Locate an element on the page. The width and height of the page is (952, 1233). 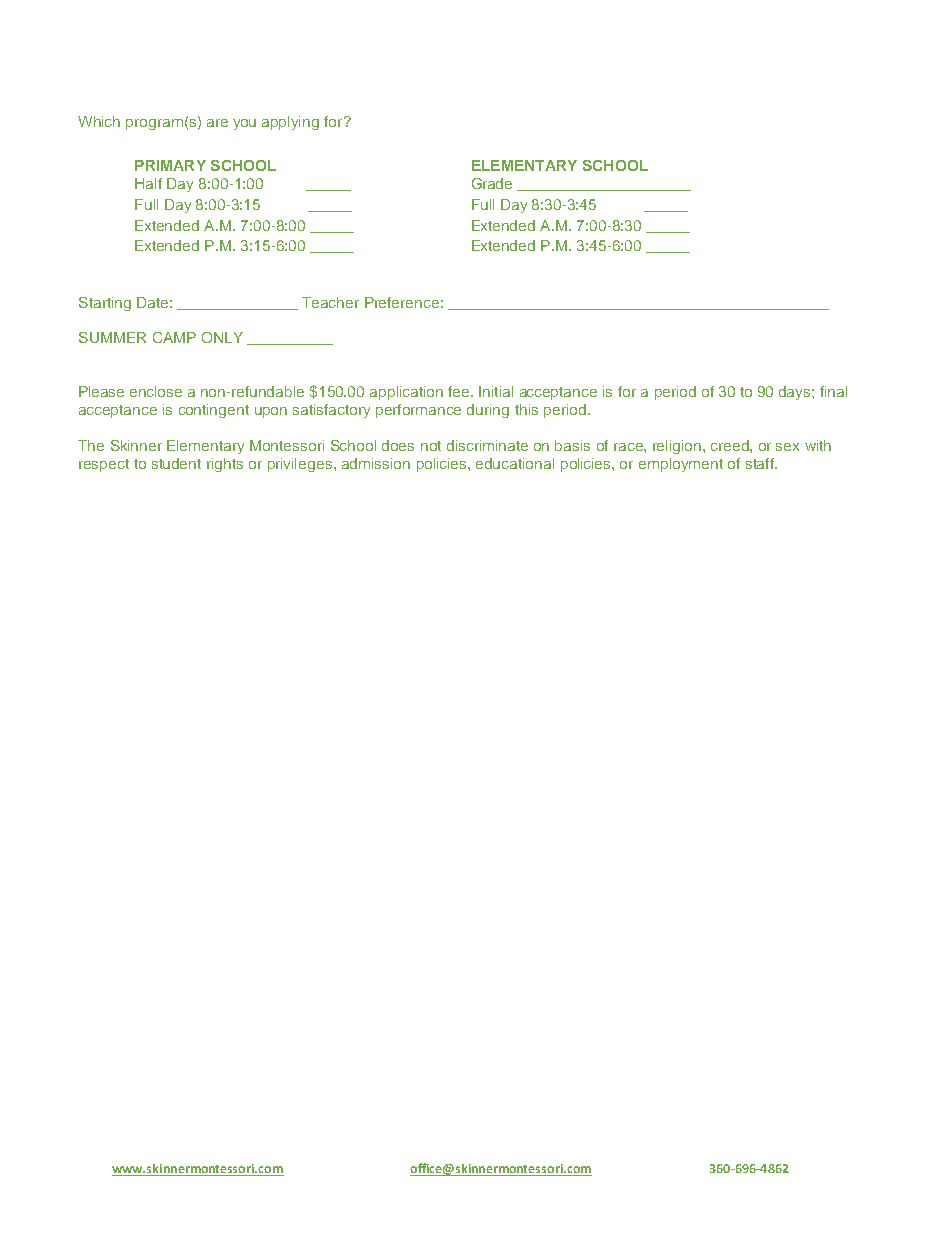
Grade is located at coordinates (492, 183).
